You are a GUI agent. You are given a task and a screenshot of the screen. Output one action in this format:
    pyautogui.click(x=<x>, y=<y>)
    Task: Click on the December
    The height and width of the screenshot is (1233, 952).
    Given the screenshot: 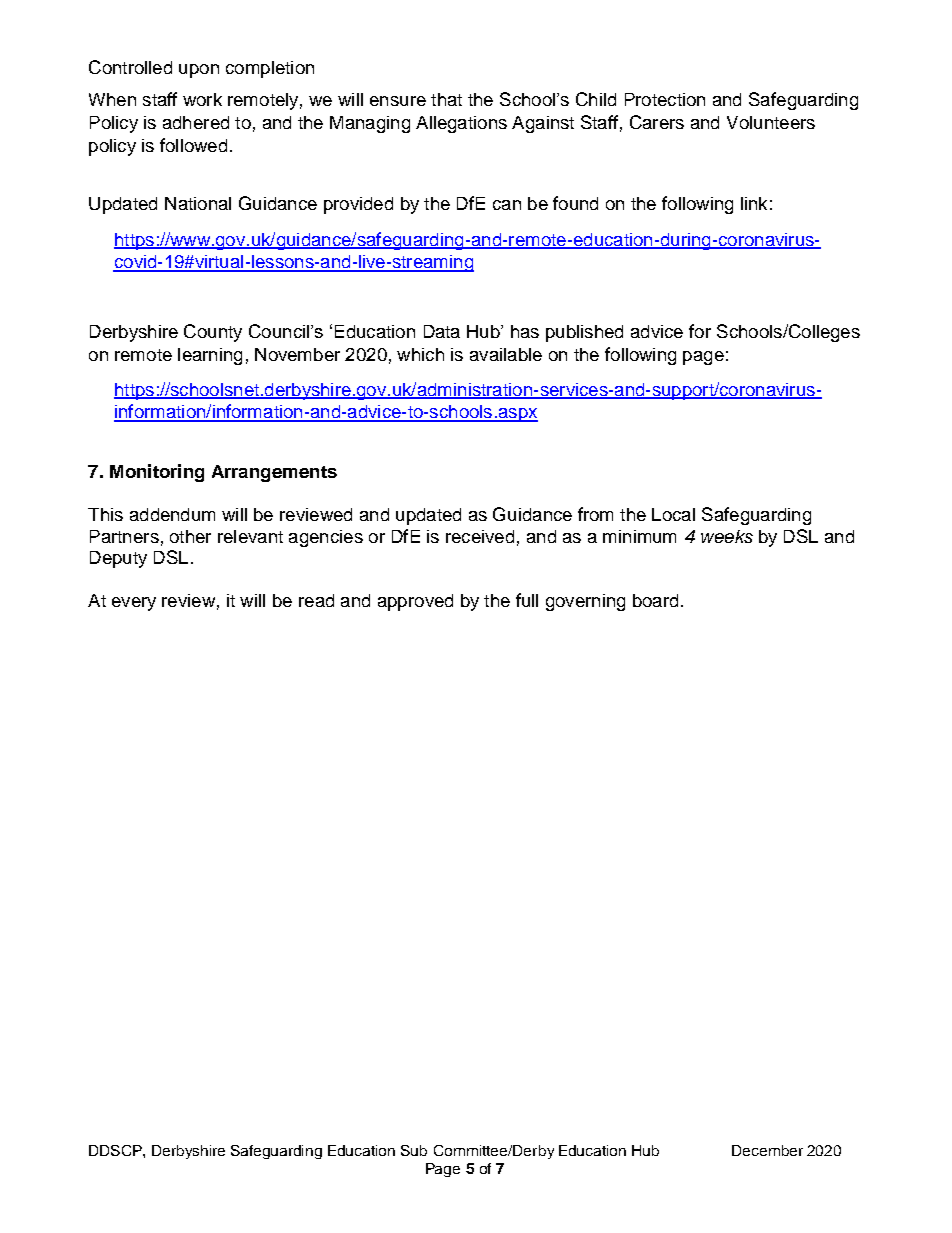 What is the action you would take?
    pyautogui.click(x=767, y=1150)
